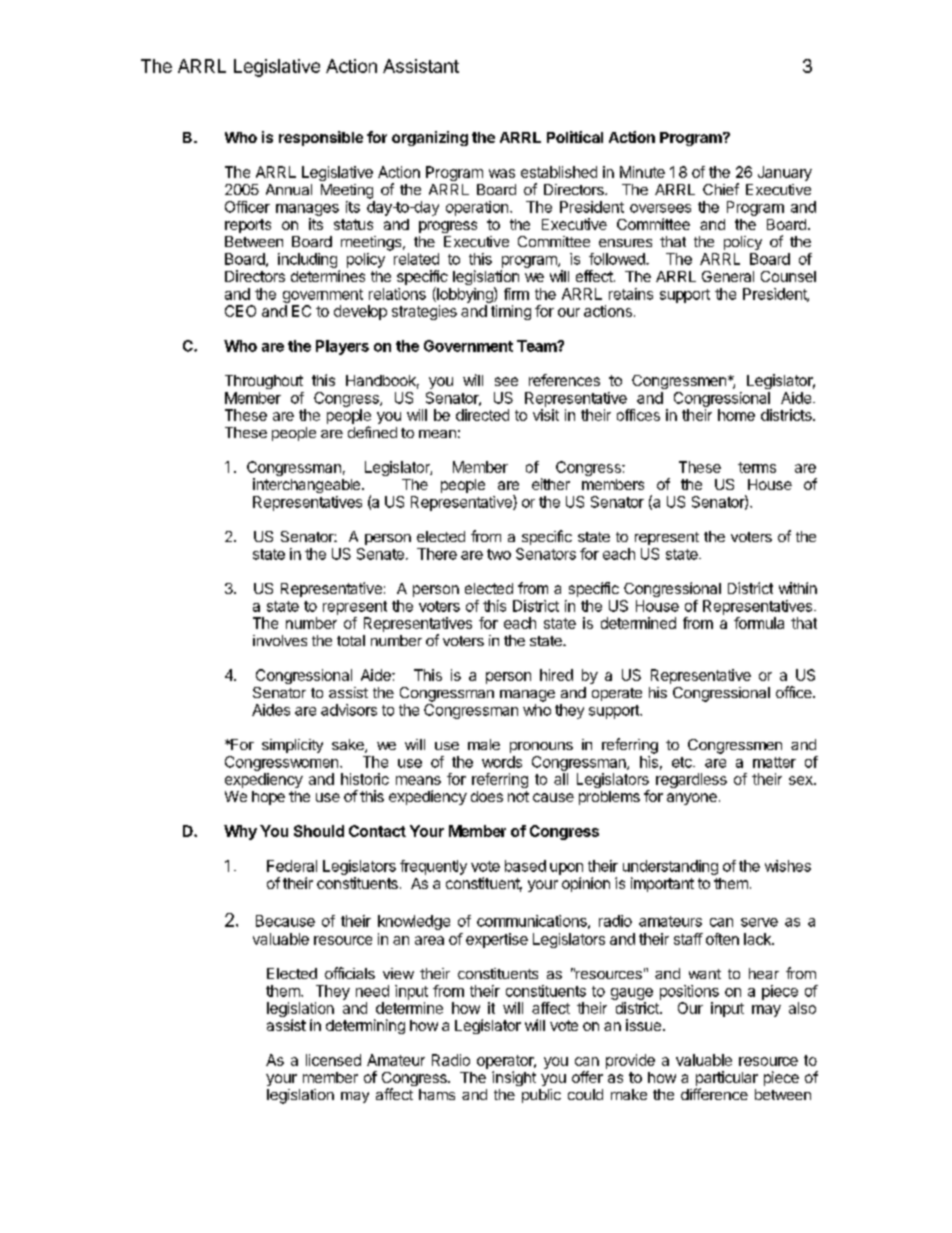 Image resolution: width=952 pixels, height=1233 pixels. What do you see at coordinates (292, 746) in the screenshot?
I see `simplicity` at bounding box center [292, 746].
